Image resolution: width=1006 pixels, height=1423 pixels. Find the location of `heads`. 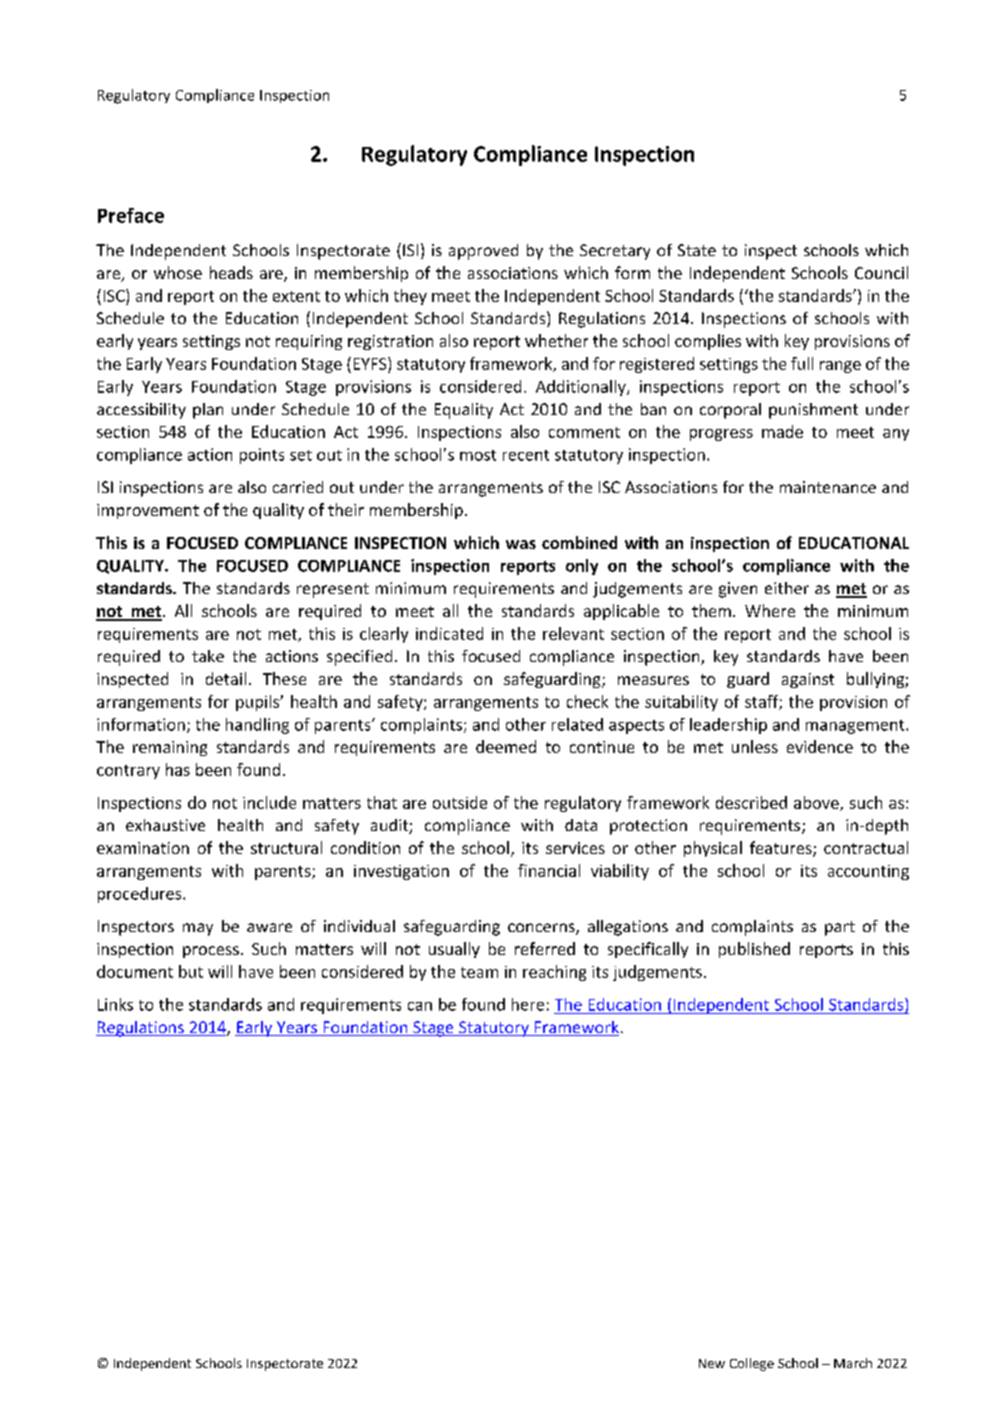

heads is located at coordinates (231, 272).
